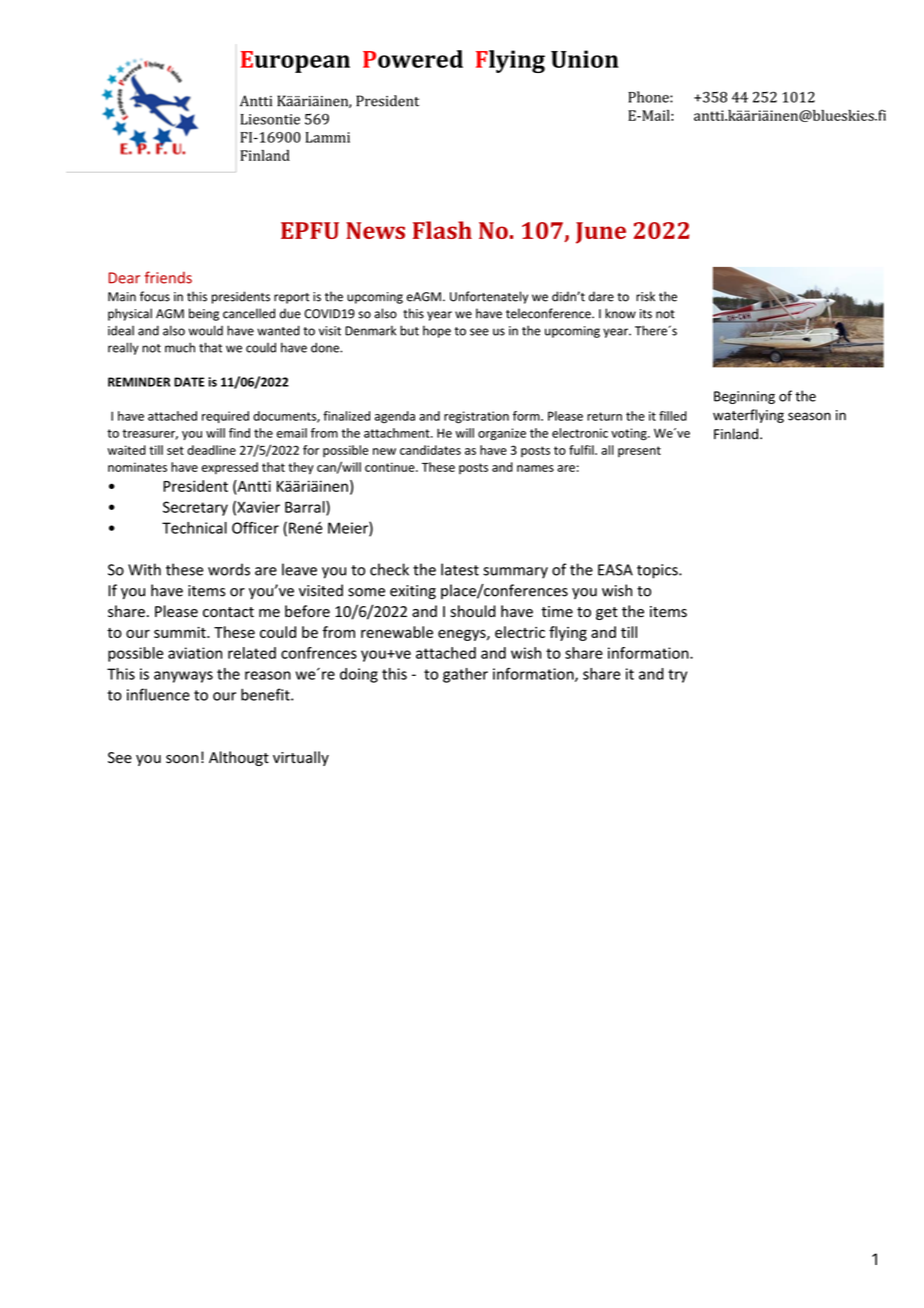 The width and height of the screenshot is (924, 1308). What do you see at coordinates (645, 296) in the screenshot?
I see `risk` at bounding box center [645, 296].
